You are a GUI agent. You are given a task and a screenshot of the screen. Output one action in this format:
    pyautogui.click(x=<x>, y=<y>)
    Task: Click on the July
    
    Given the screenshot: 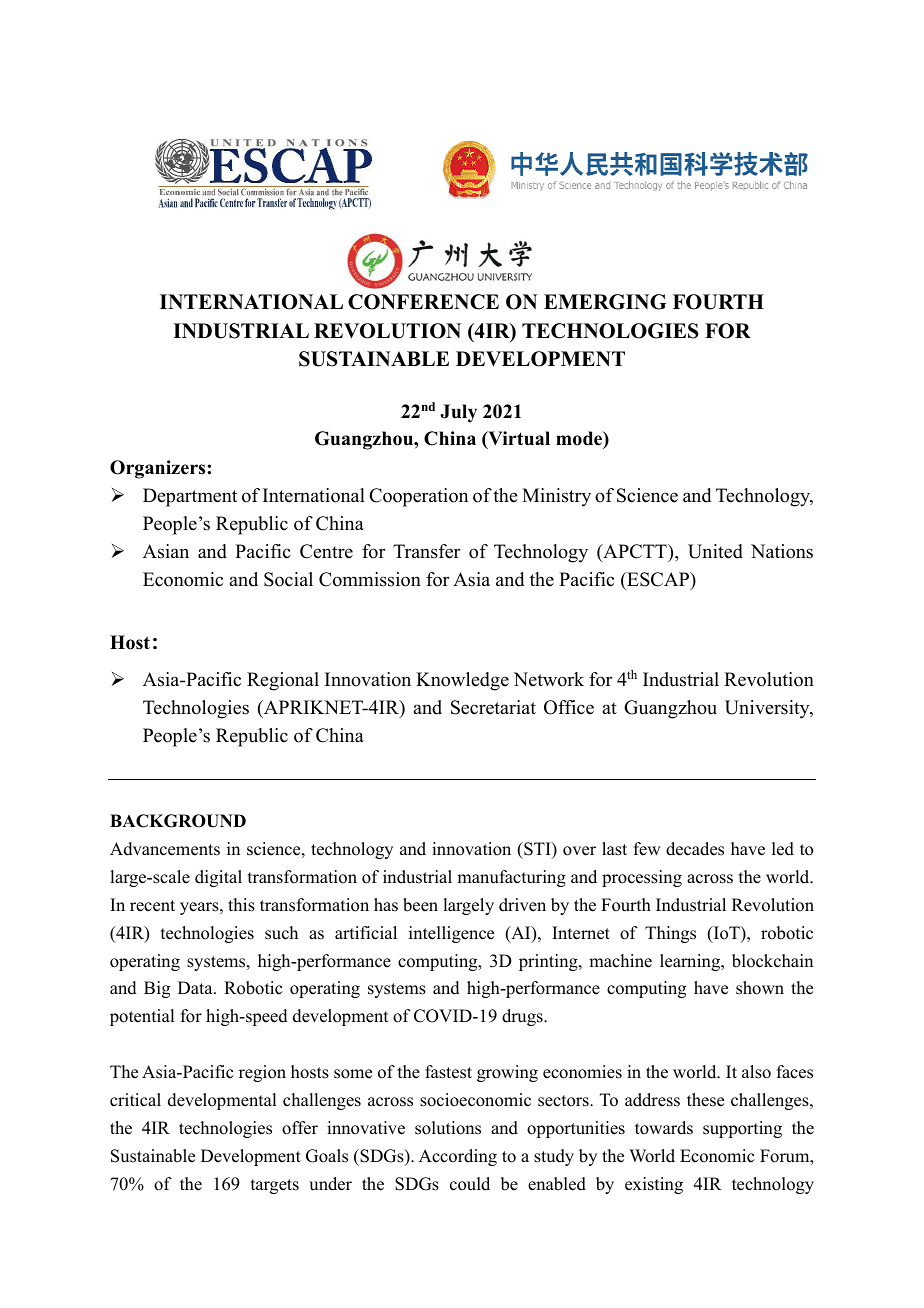 What is the action you would take?
    pyautogui.click(x=458, y=413)
